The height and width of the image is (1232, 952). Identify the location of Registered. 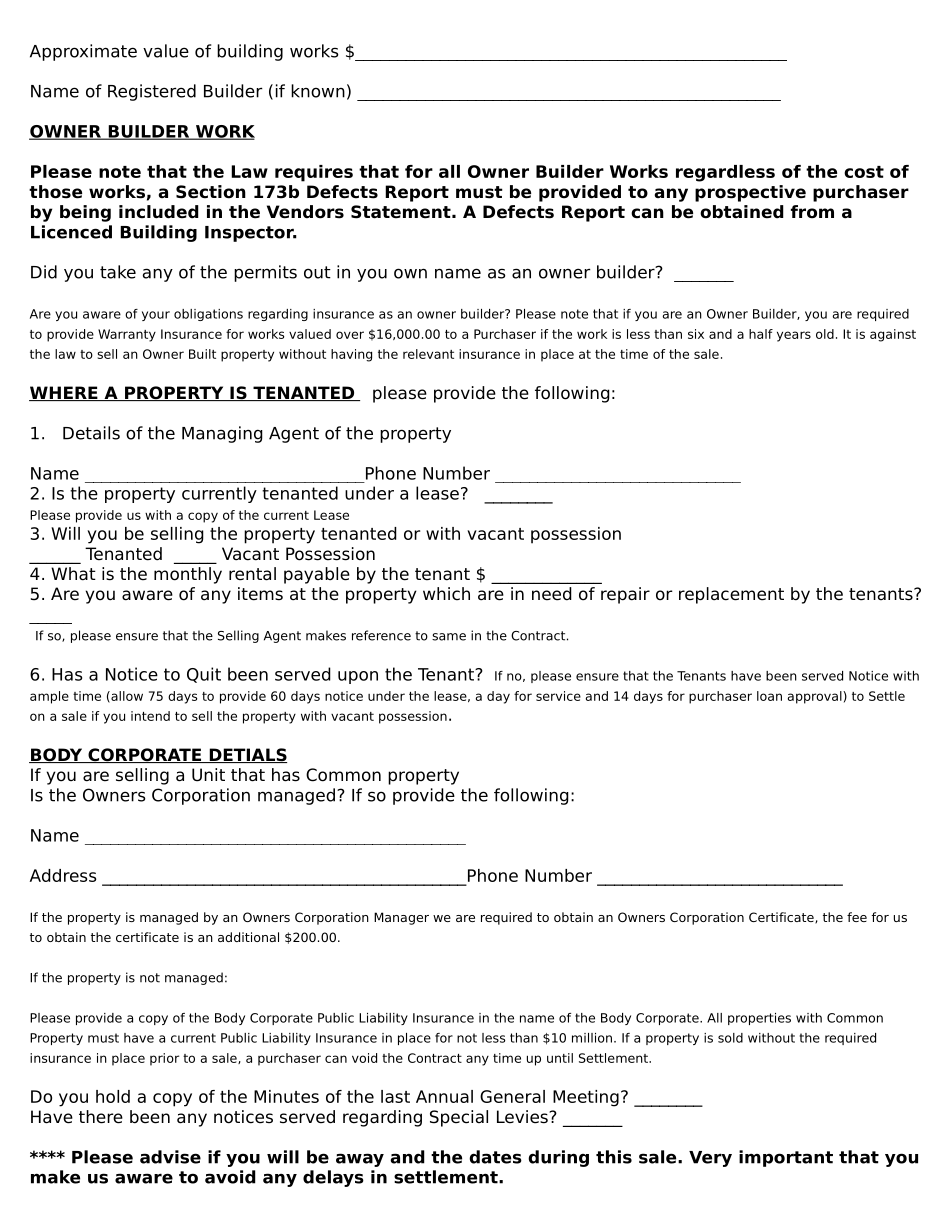
(152, 92).
